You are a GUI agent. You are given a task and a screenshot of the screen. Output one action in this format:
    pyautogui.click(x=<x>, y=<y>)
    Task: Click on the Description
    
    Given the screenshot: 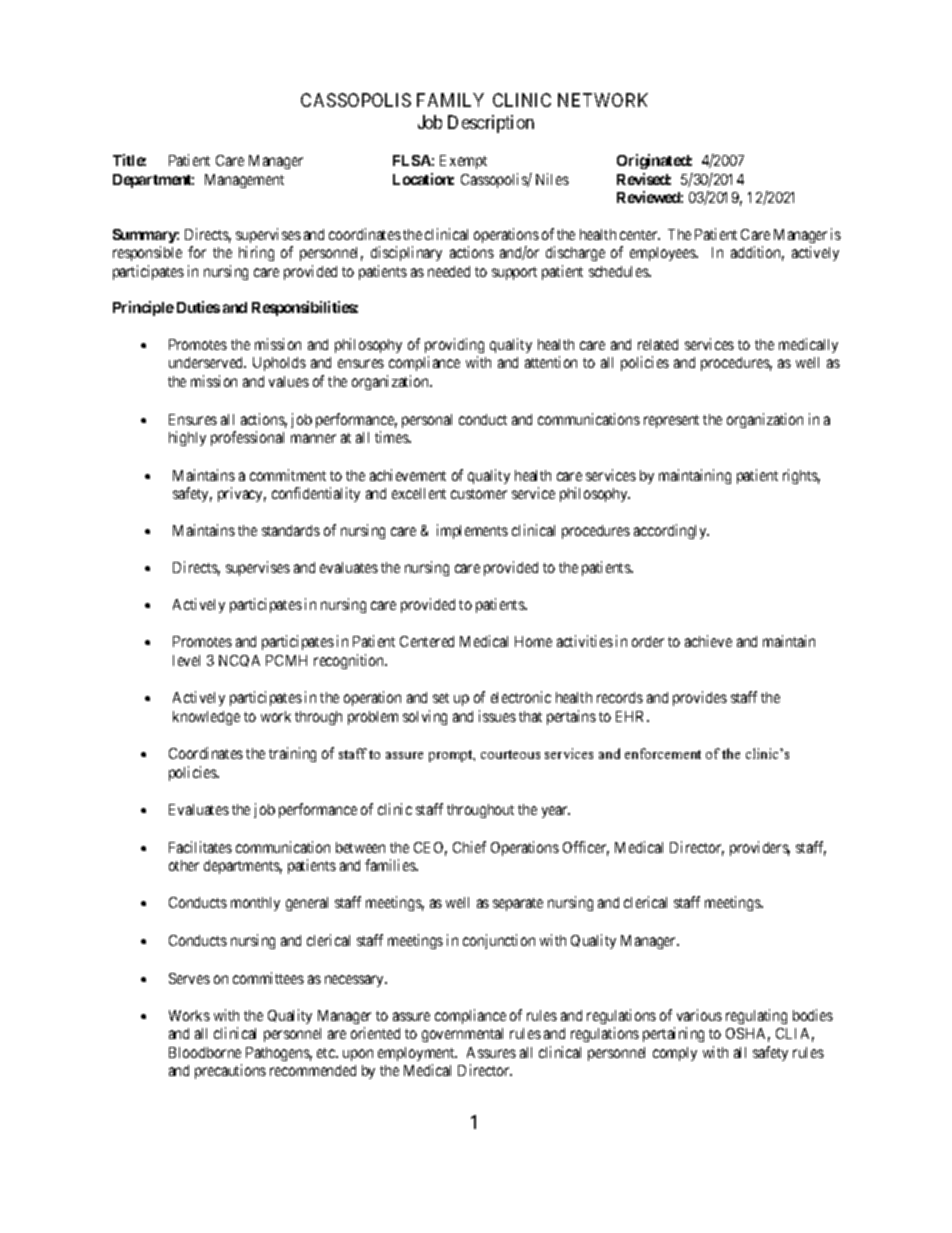 What is the action you would take?
    pyautogui.click(x=491, y=124)
